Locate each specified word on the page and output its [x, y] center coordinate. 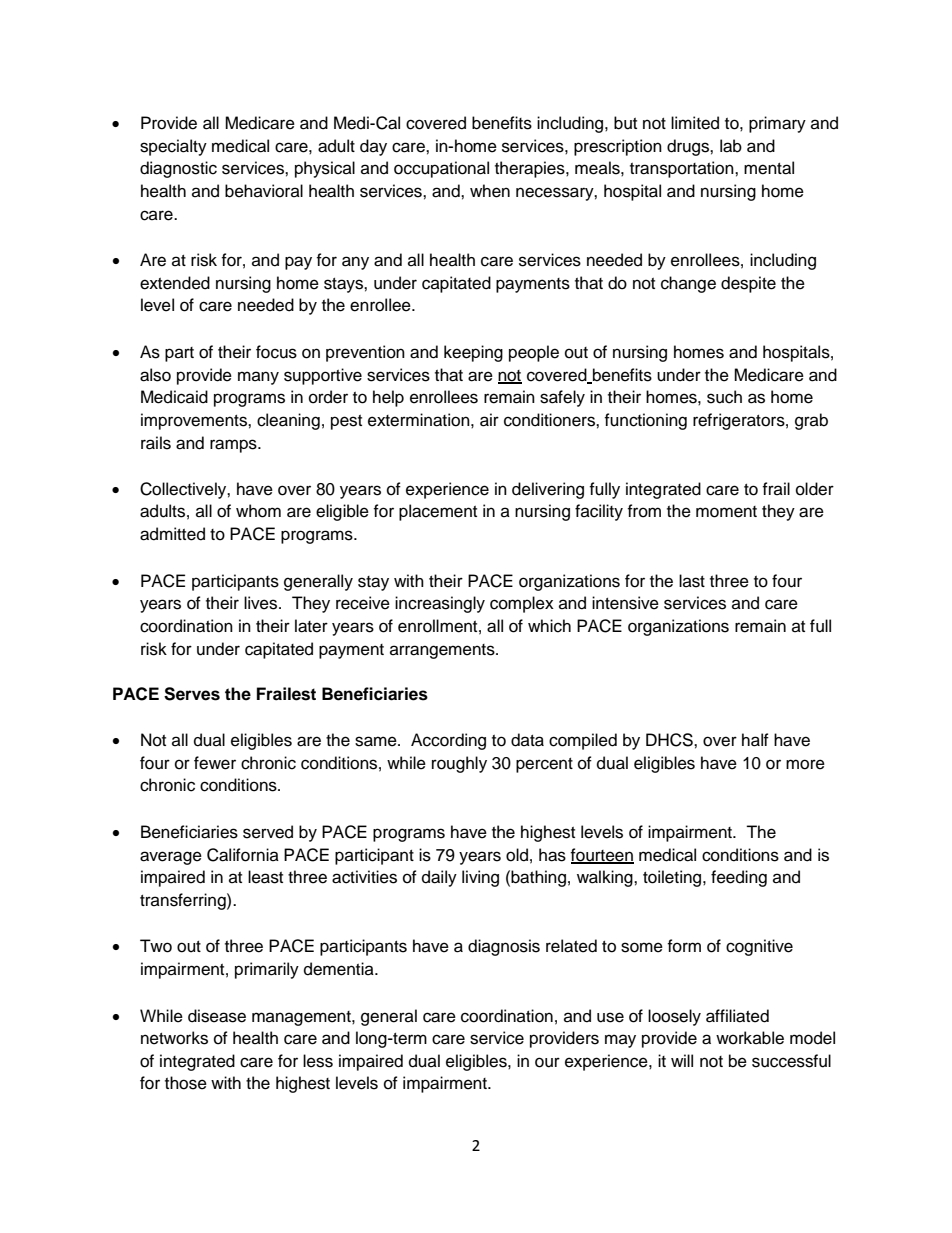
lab [731, 146]
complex [522, 604]
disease [217, 1016]
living [480, 878]
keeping [473, 353]
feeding [739, 878]
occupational [441, 169]
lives [262, 603]
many [258, 378]
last [692, 581]
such [724, 397]
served [268, 832]
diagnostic [178, 169]
